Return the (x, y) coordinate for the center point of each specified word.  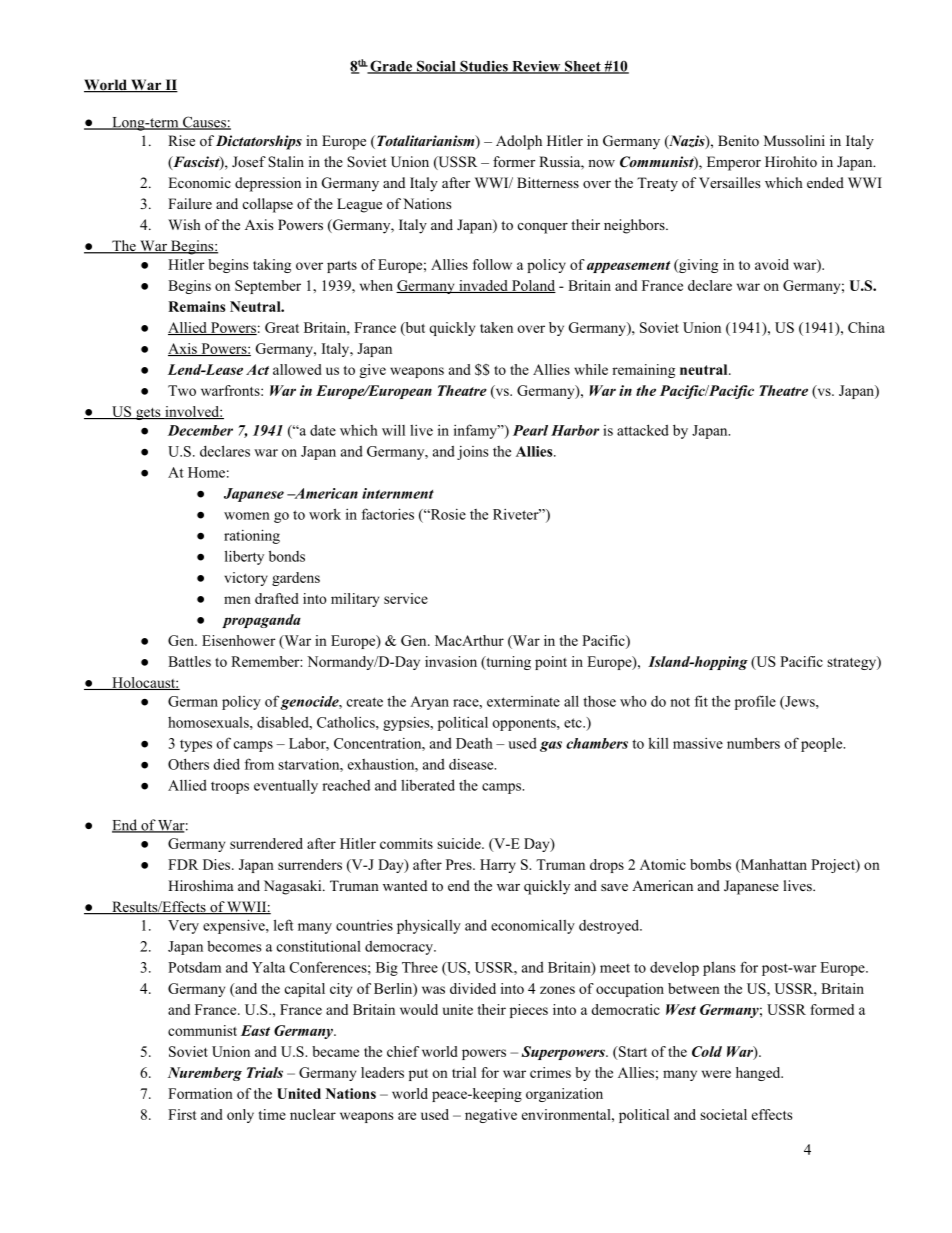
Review (536, 67)
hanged (759, 1074)
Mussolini (794, 140)
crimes (550, 1072)
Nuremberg (205, 1074)
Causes (204, 123)
